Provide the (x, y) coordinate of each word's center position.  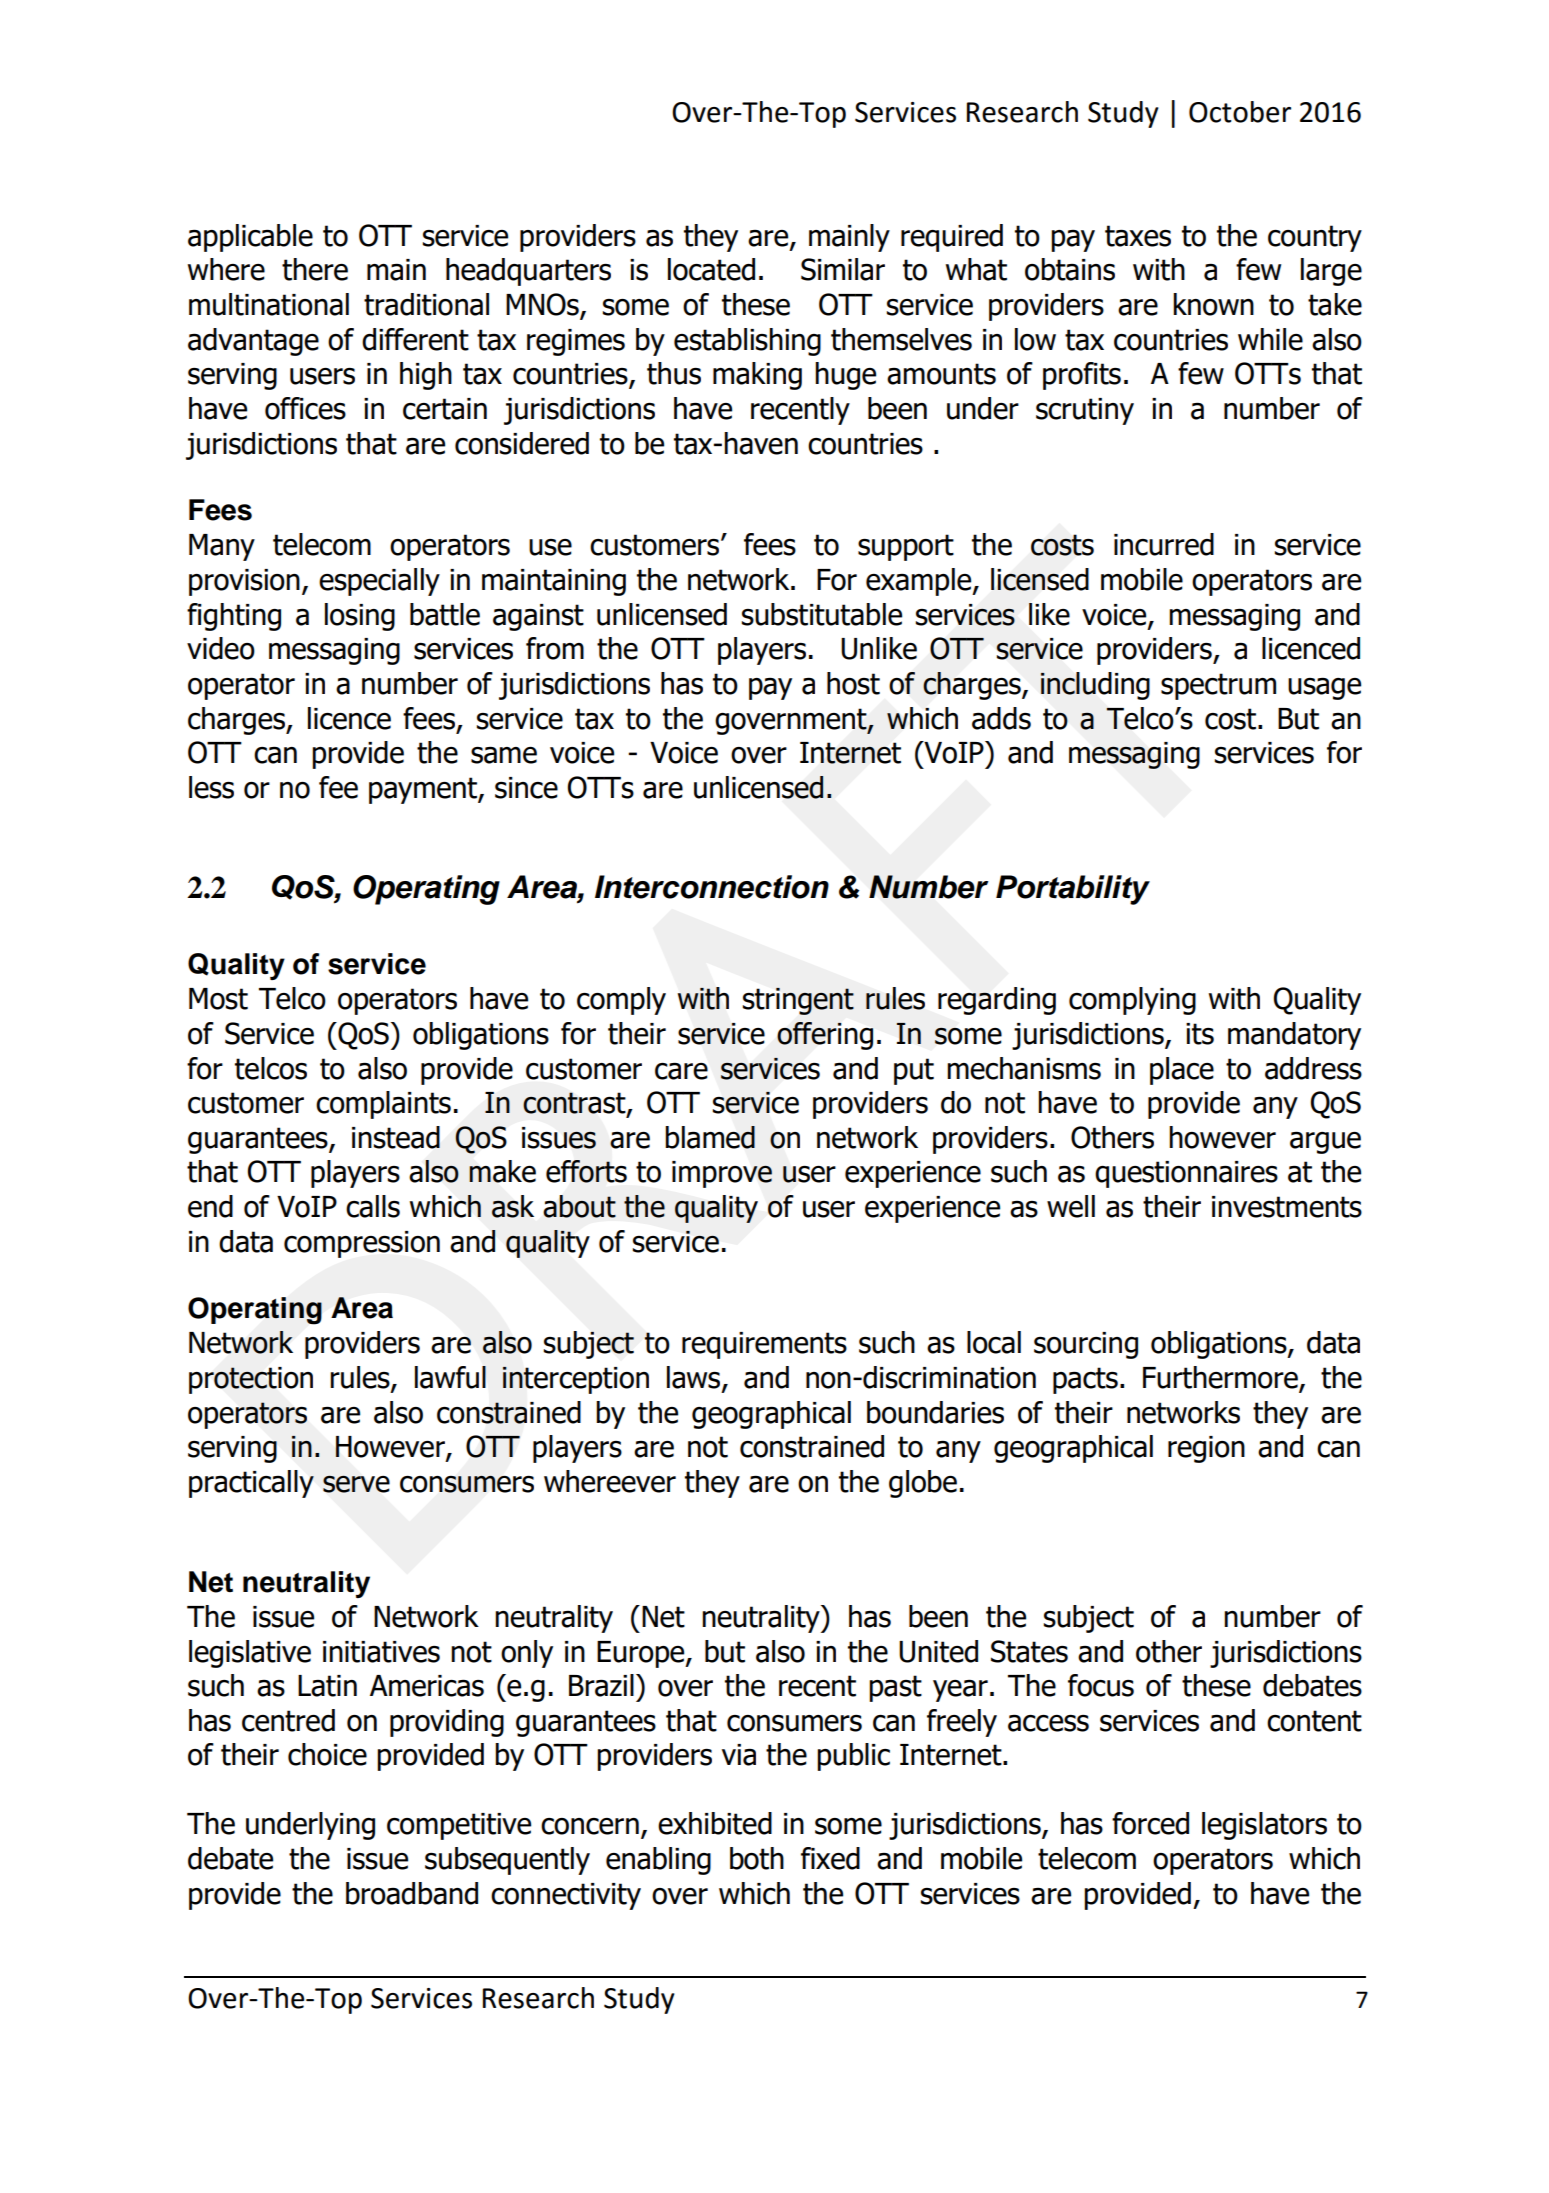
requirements (764, 1345)
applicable (250, 238)
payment (424, 790)
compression (362, 1244)
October (1240, 112)
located (711, 269)
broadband (412, 1893)
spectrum (1218, 686)
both (757, 1858)
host (853, 683)
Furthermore (1221, 1378)
